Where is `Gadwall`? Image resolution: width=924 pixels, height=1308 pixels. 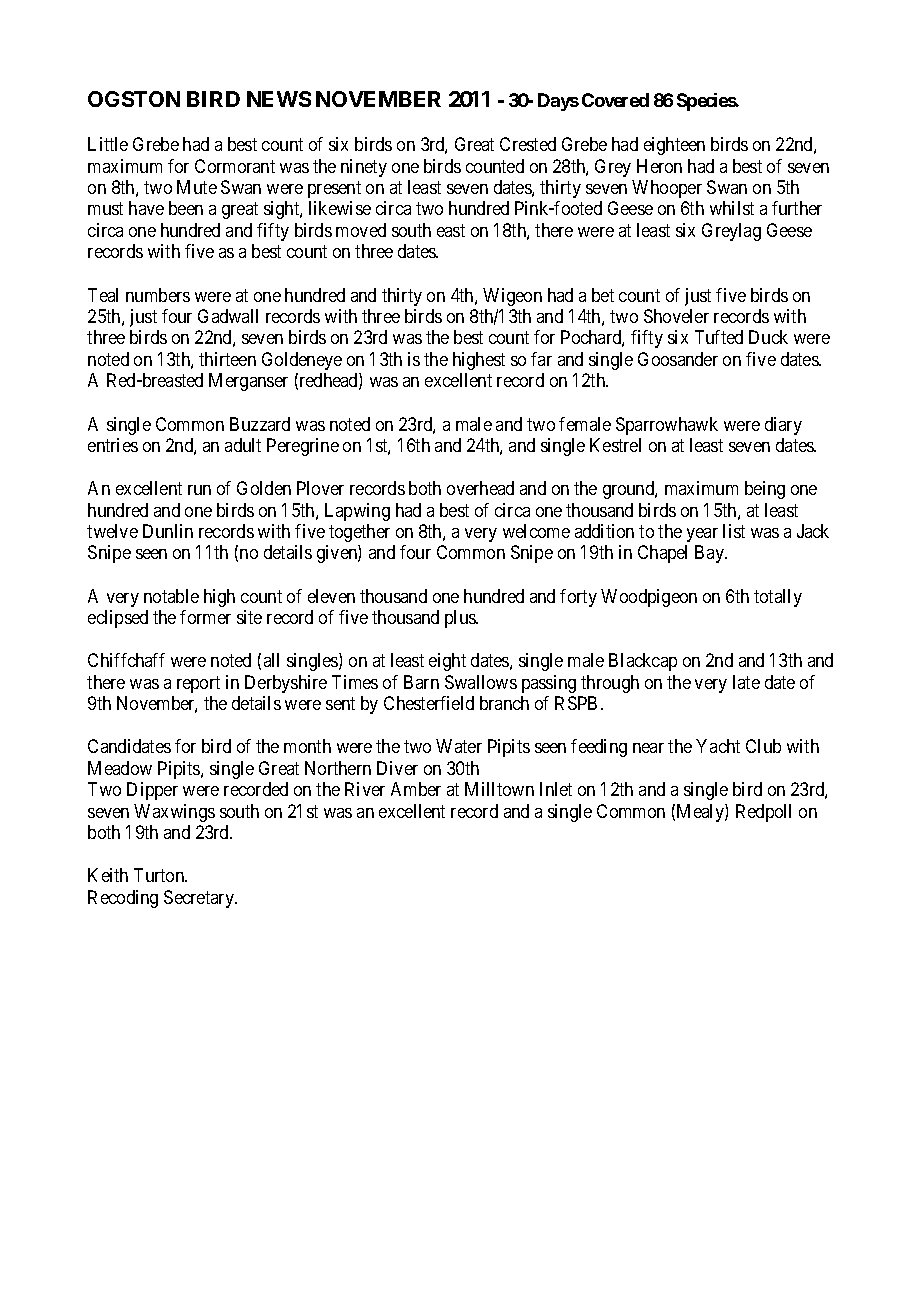
Gadwall is located at coordinates (228, 316).
